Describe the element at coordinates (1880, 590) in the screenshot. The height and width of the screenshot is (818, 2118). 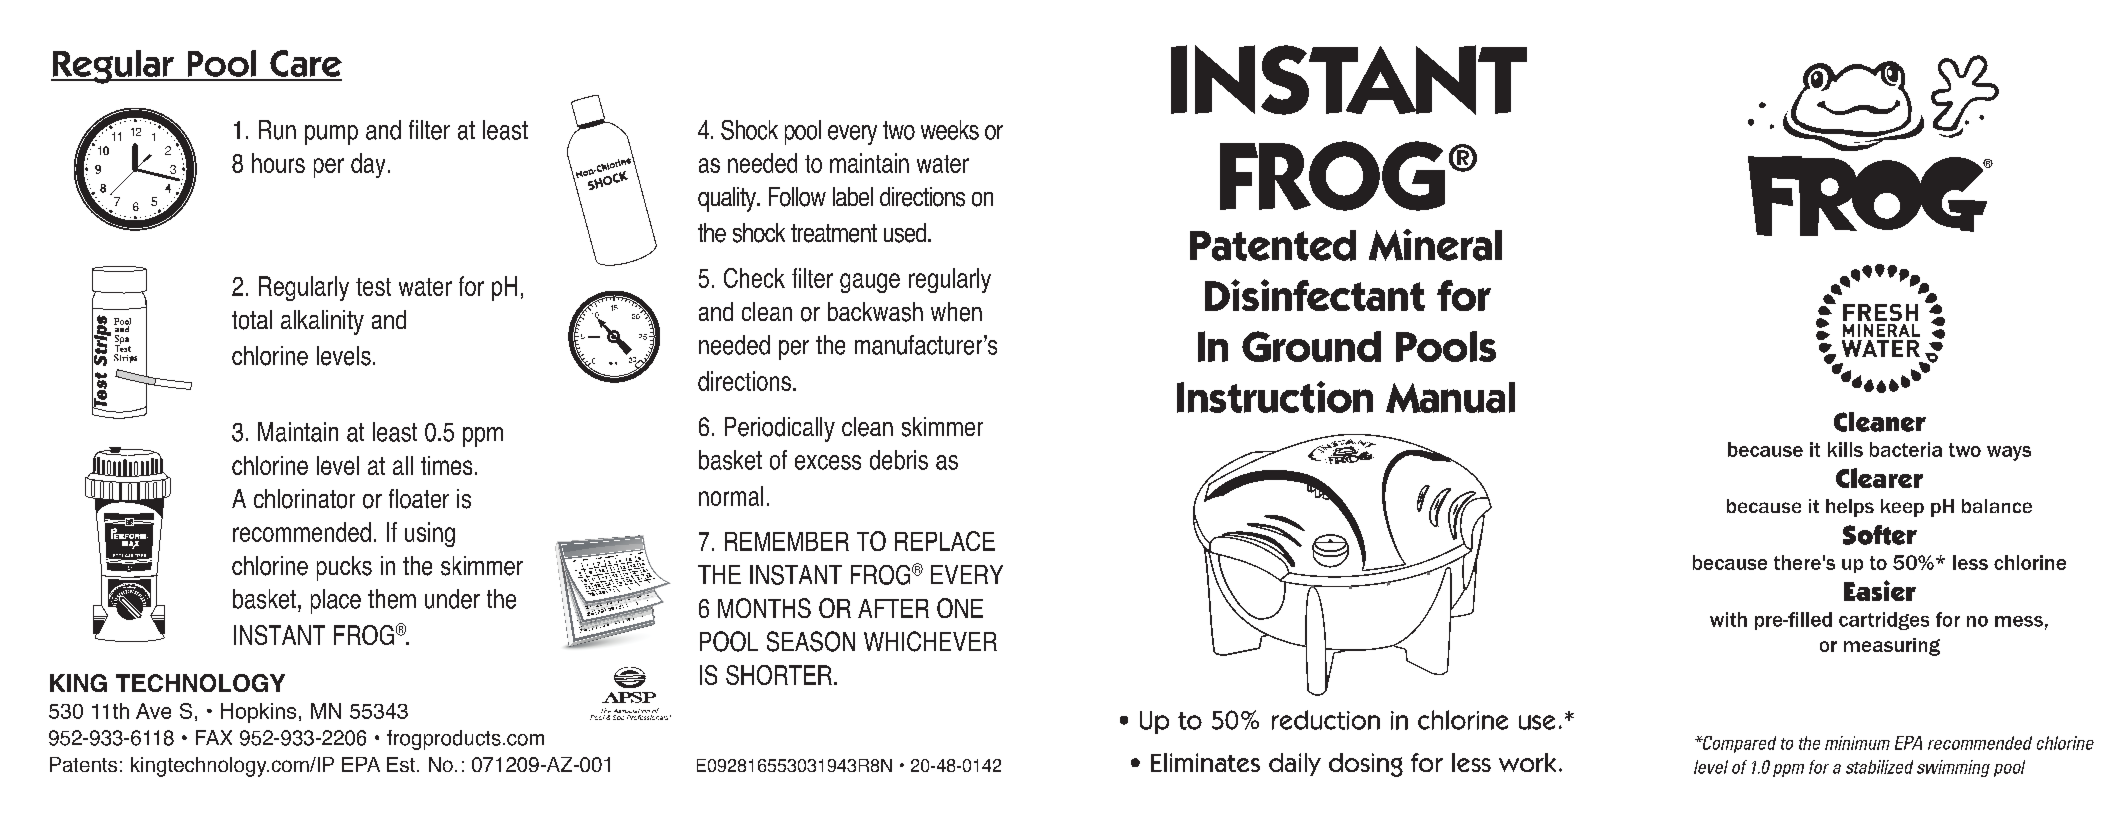
I see `Easier` at that location.
